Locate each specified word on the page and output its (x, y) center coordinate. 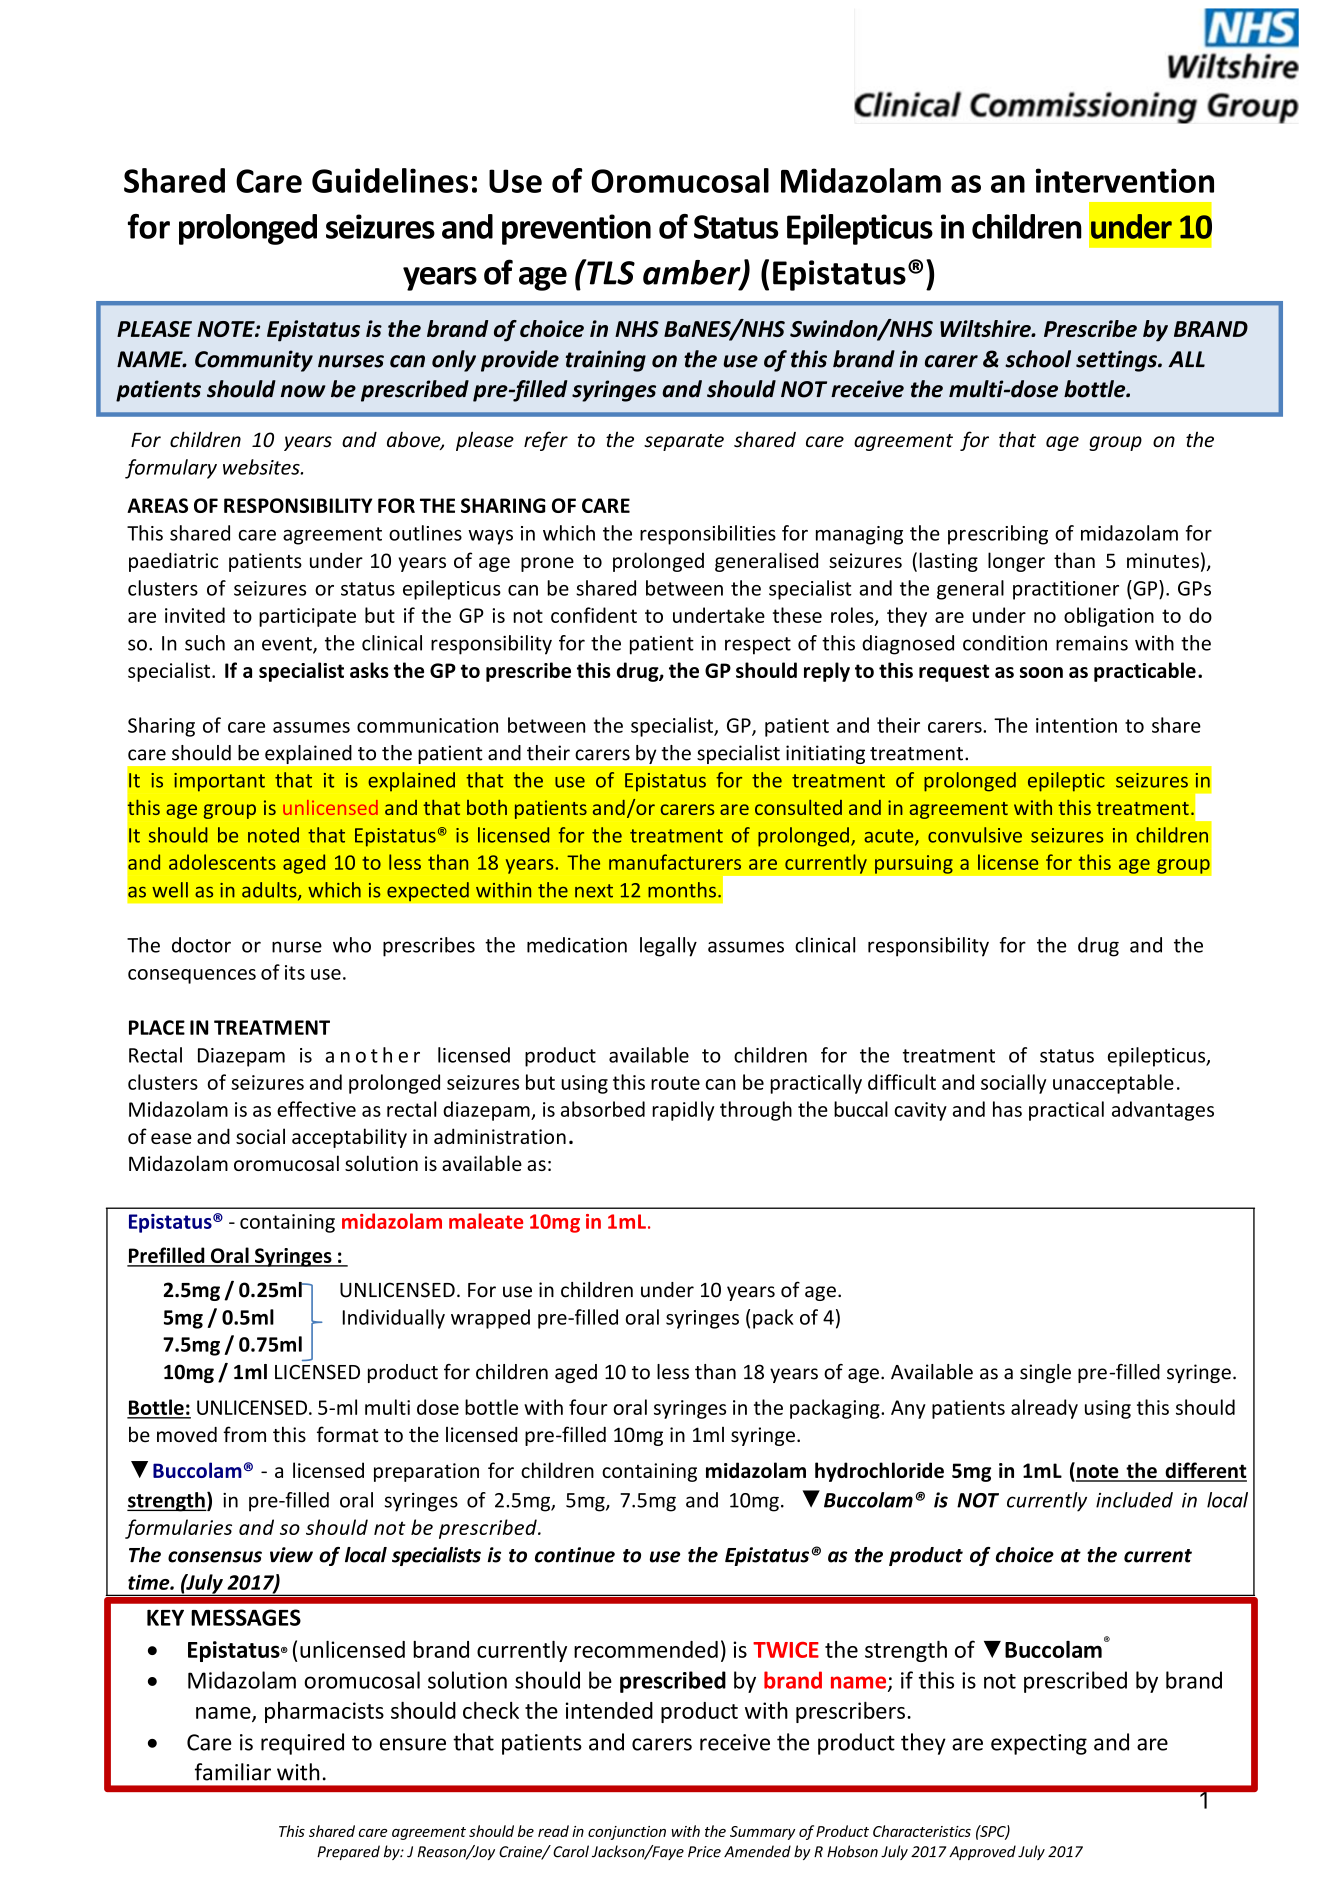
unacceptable (1113, 1084)
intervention (1125, 180)
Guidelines (390, 180)
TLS (610, 272)
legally (668, 947)
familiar (233, 1772)
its (295, 972)
